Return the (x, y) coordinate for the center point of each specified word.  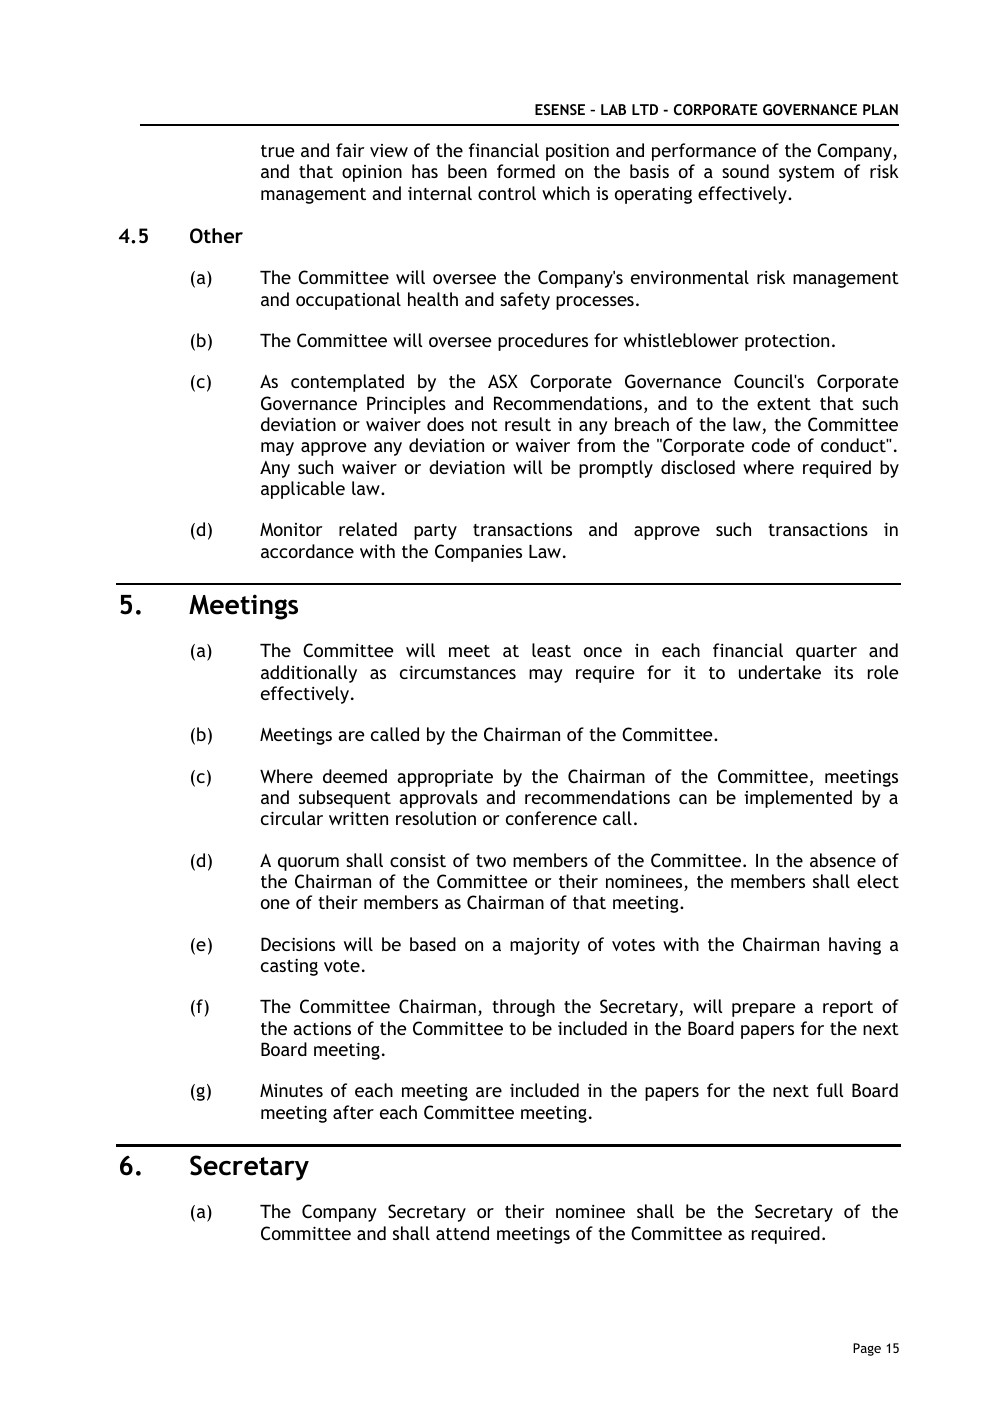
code (771, 445)
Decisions (298, 944)
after (353, 1112)
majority (545, 946)
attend (462, 1233)
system (806, 174)
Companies (478, 553)
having (855, 946)
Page (867, 1349)
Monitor (291, 529)
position (577, 152)
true (277, 151)
